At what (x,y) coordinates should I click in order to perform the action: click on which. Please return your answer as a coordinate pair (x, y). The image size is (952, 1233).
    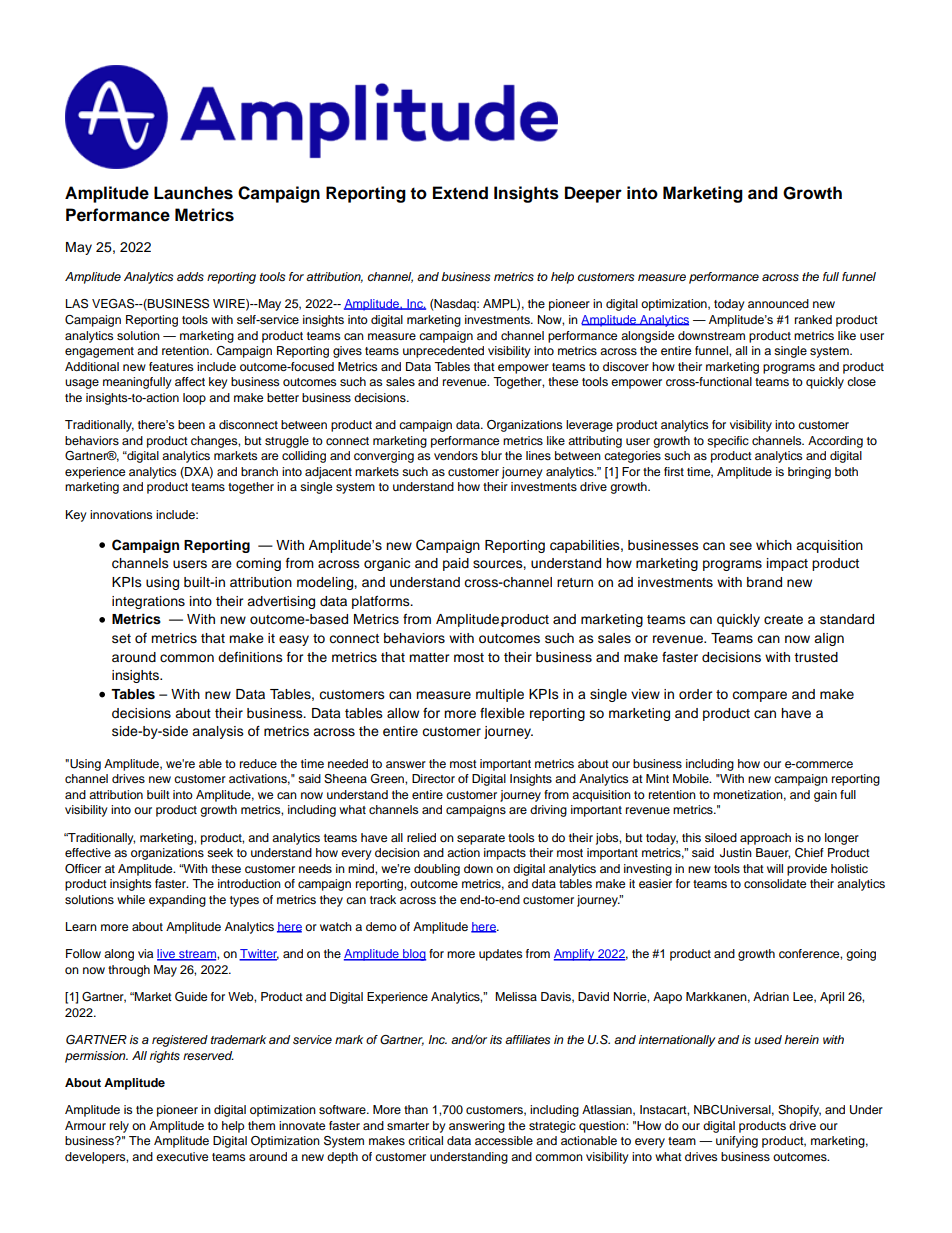
    Looking at the image, I should click on (774, 545).
